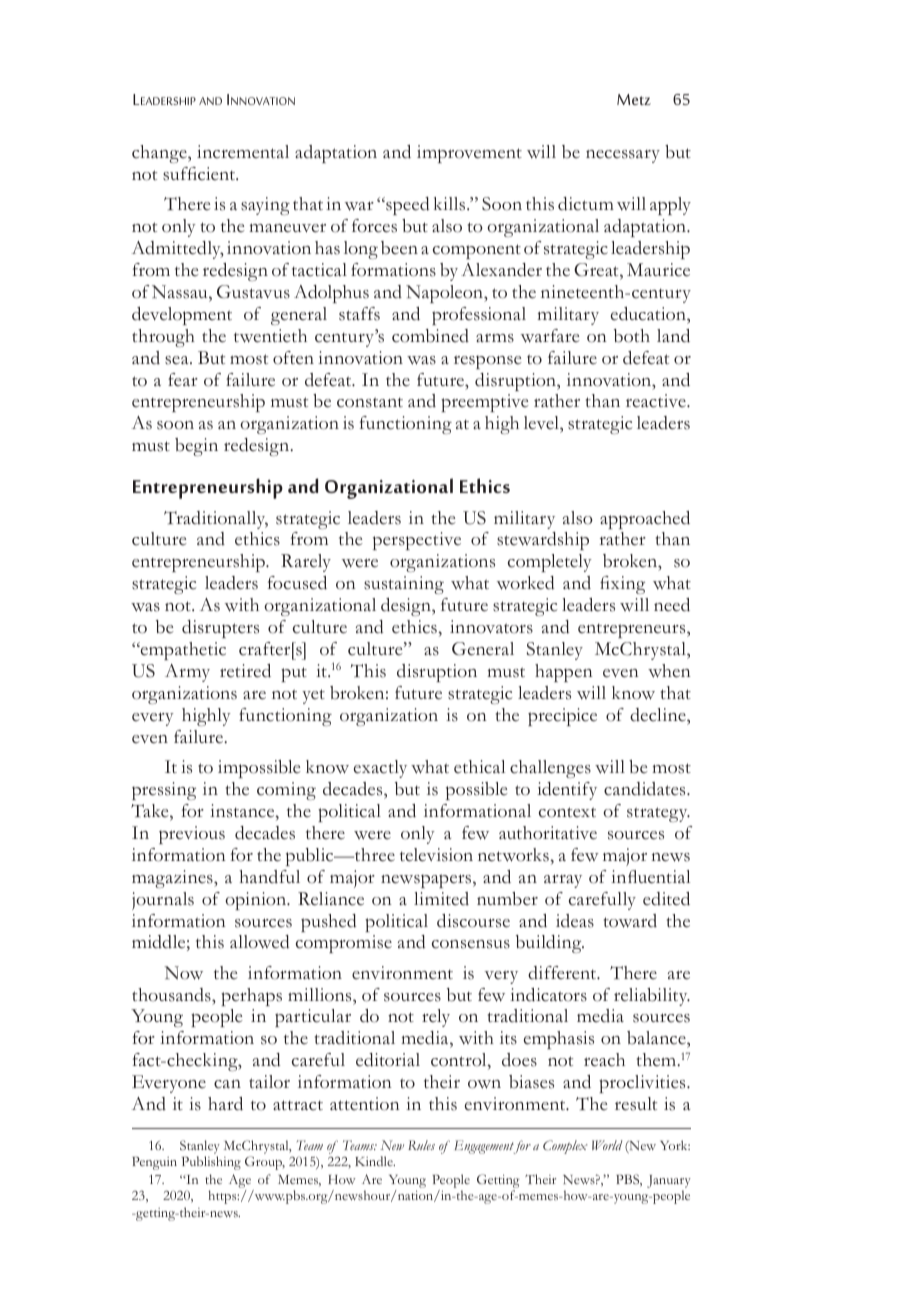 Image resolution: width=921 pixels, height=1316 pixels. Describe the element at coordinates (632, 336) in the screenshot. I see `both` at that location.
